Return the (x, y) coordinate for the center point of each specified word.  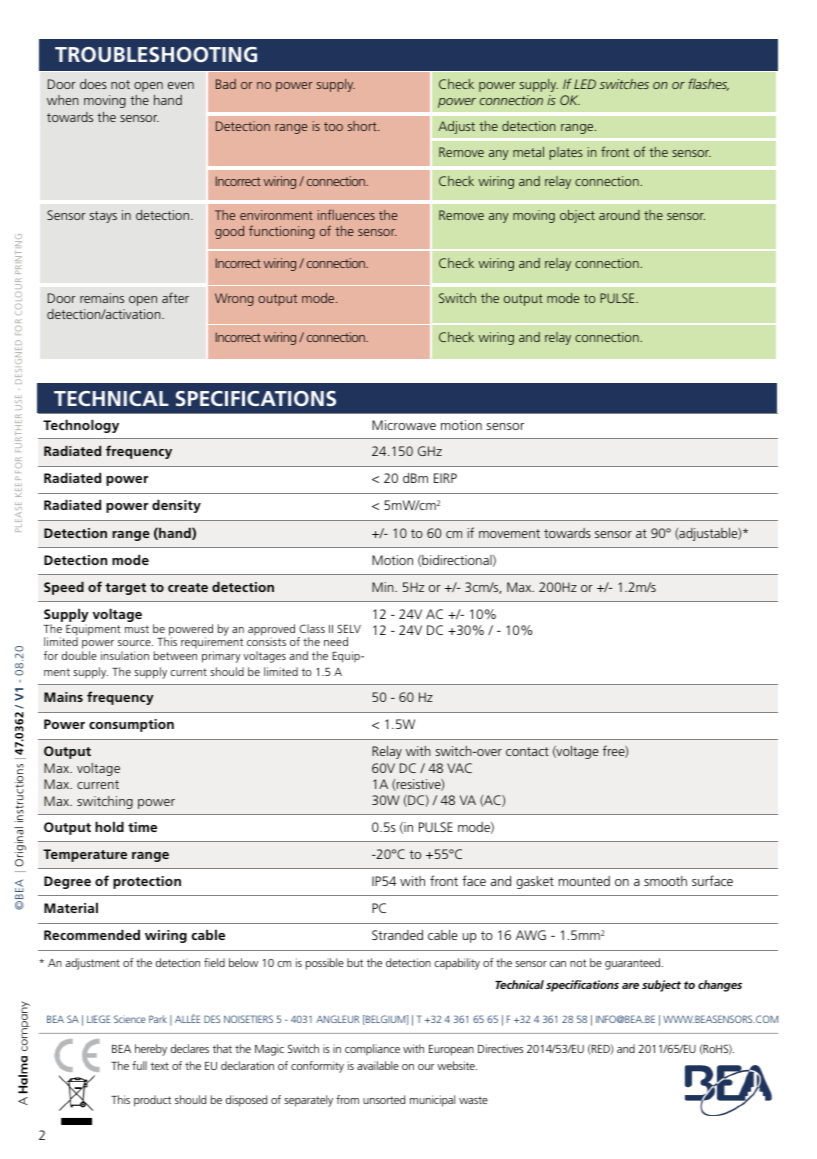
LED (585, 84)
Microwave (404, 425)
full (139, 1065)
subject (661, 986)
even (181, 85)
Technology (81, 426)
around (619, 215)
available (378, 1065)
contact (527, 751)
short (363, 126)
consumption (131, 725)
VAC (459, 768)
